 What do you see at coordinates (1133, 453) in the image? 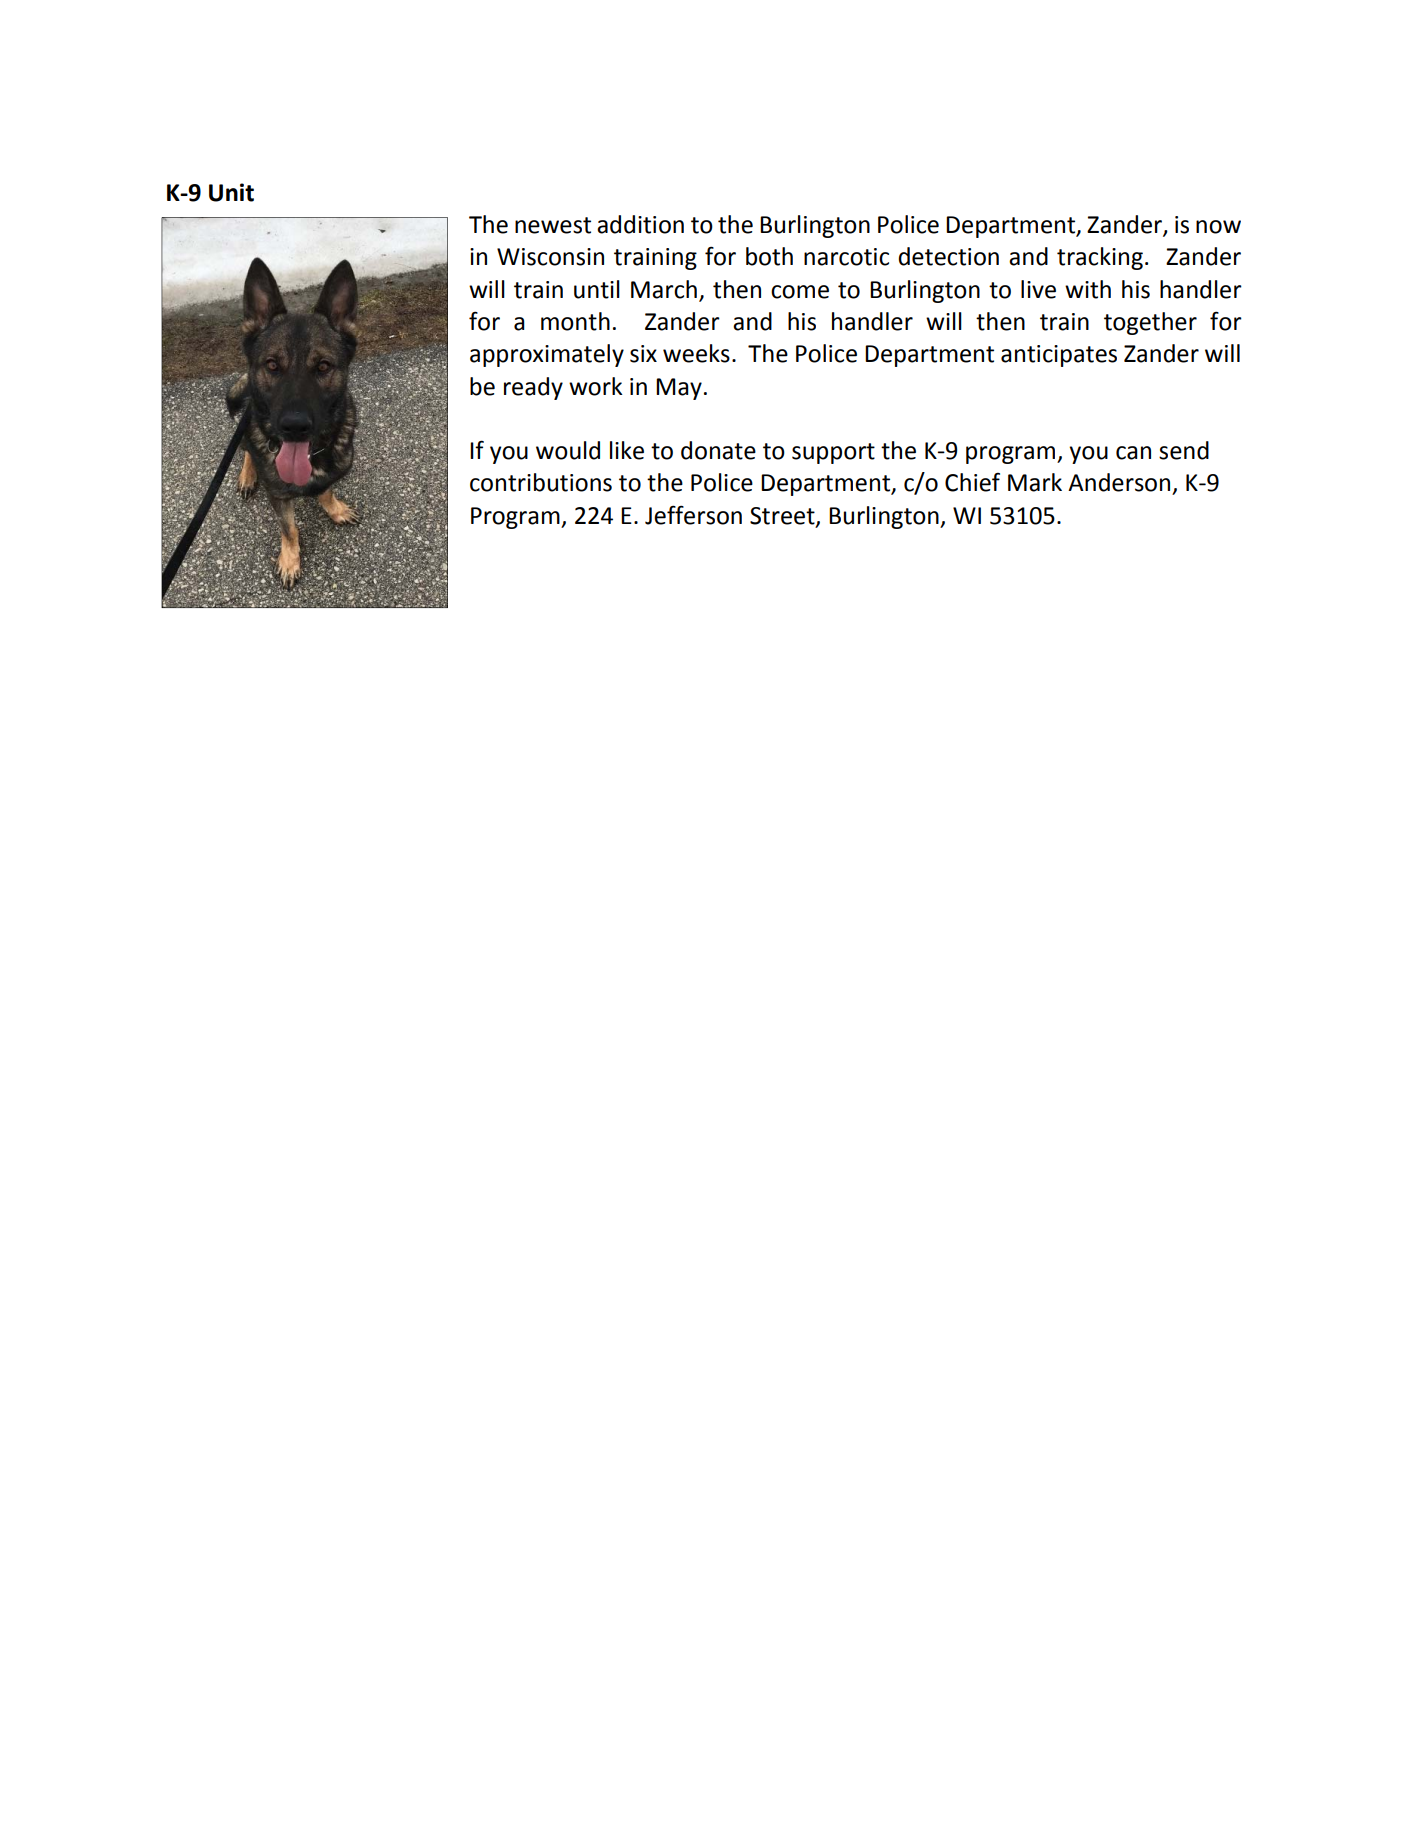
I see `can` at bounding box center [1133, 453].
